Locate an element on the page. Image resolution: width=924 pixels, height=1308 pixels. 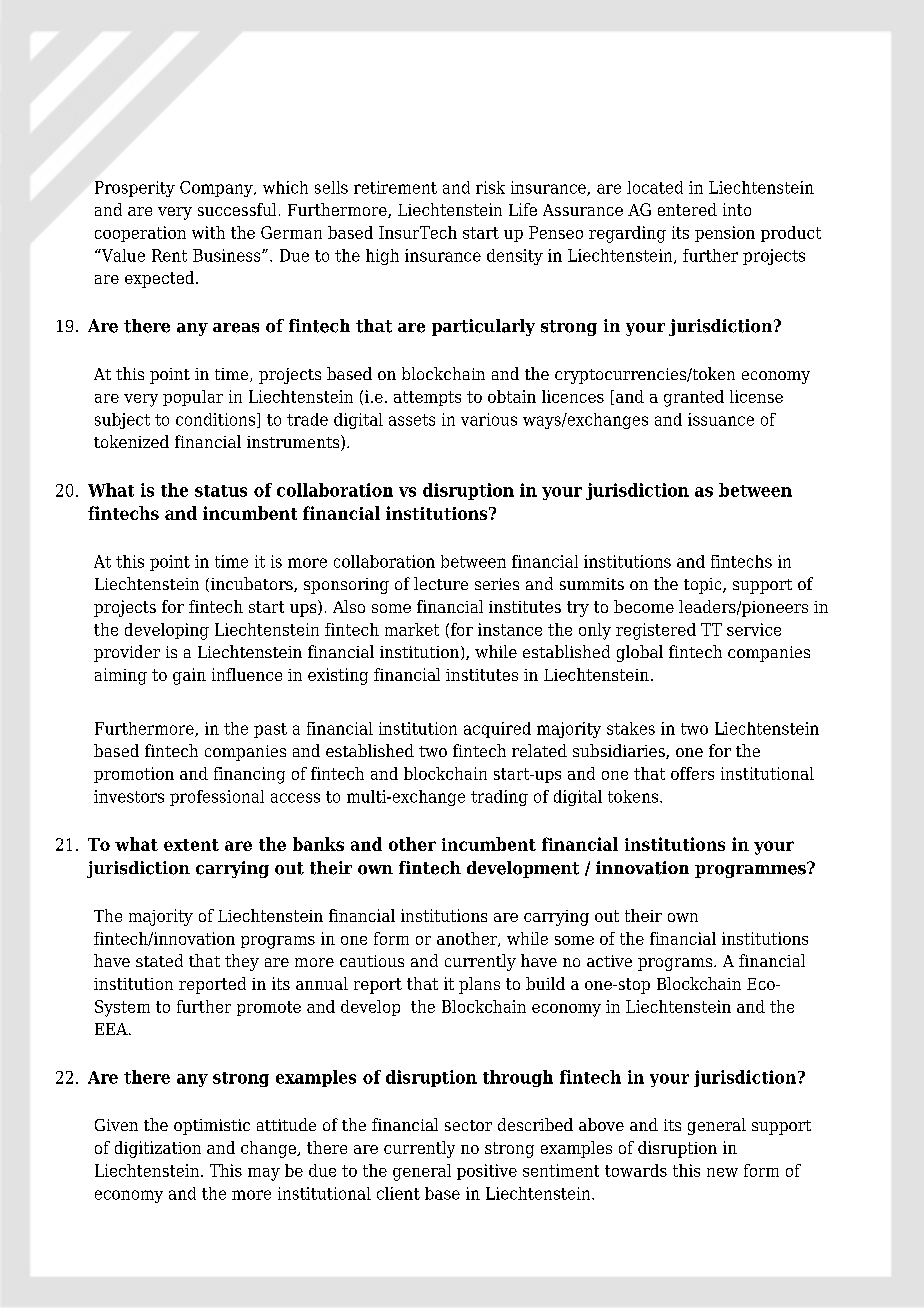
new is located at coordinates (722, 1172).
